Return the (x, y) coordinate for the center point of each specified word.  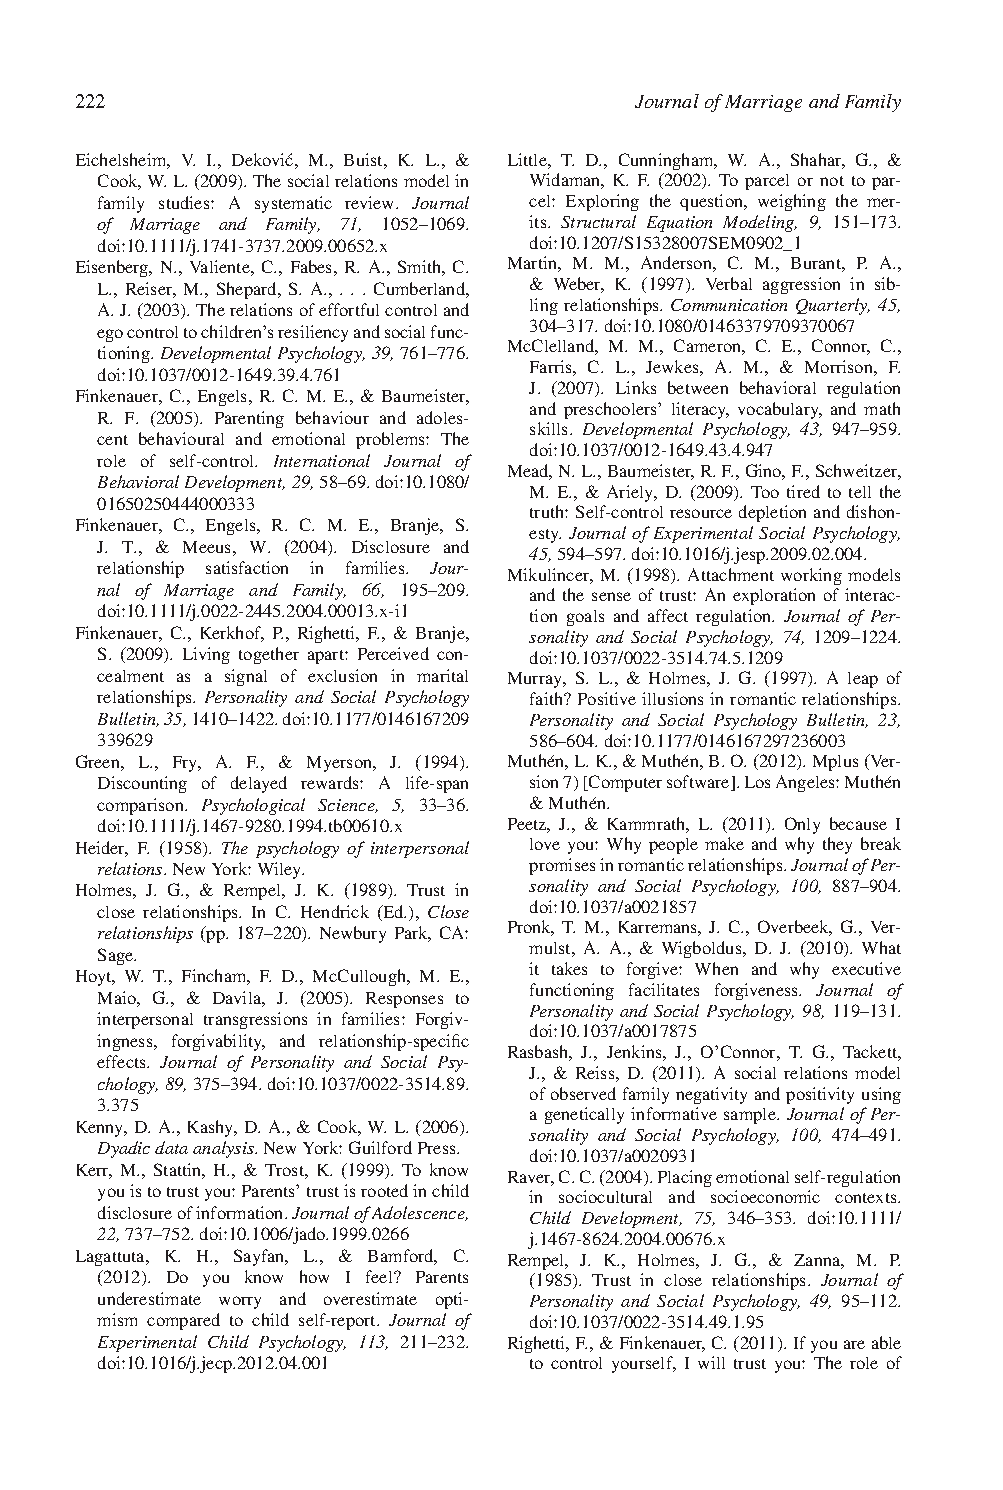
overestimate (370, 1298)
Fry (186, 764)
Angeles (806, 783)
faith (547, 698)
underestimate (149, 1298)
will (711, 1362)
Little (528, 159)
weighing (792, 202)
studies (185, 202)
